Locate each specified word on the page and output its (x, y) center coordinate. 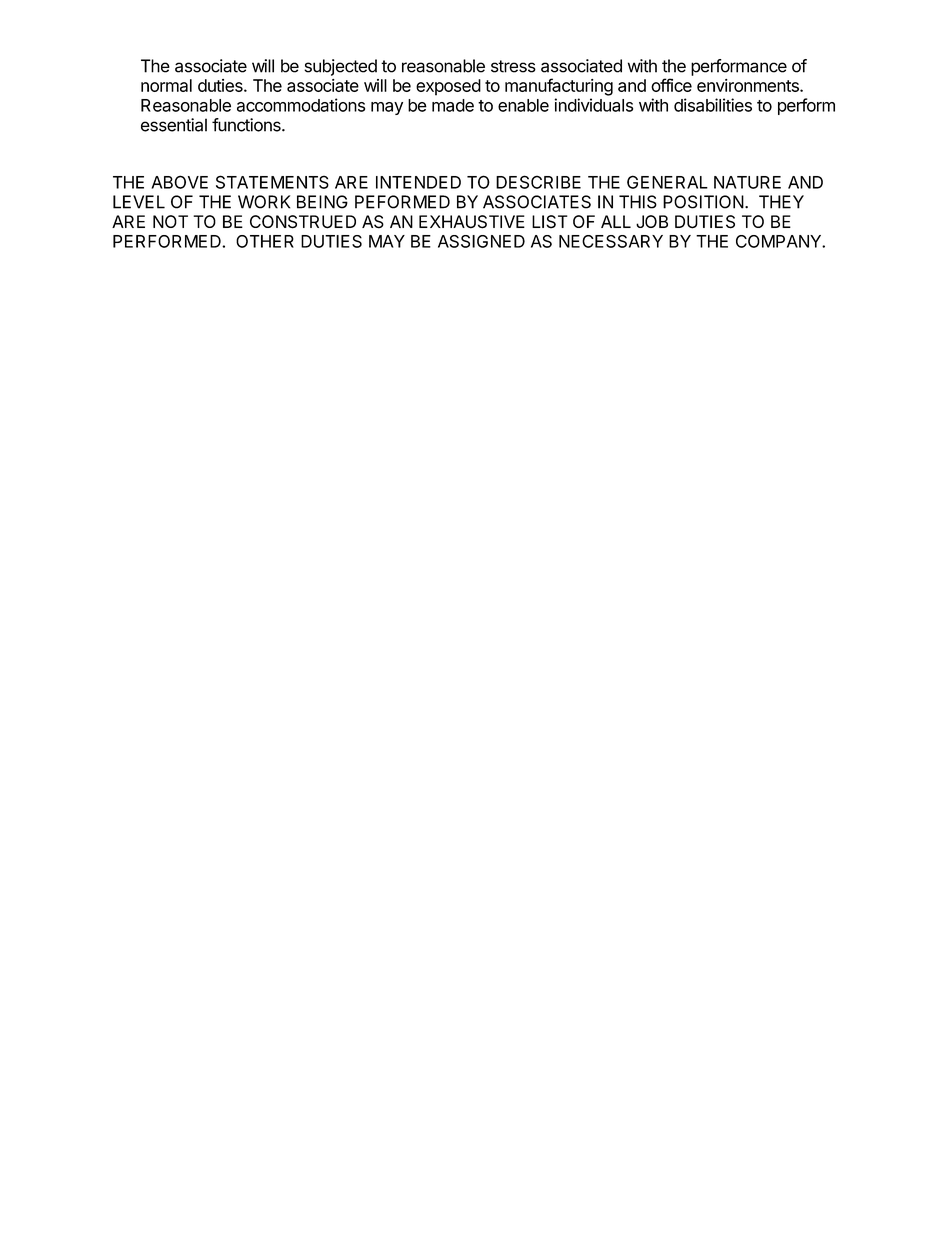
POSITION (703, 202)
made (453, 105)
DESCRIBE (538, 182)
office (671, 85)
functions (247, 125)
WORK (264, 202)
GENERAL (667, 182)
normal (166, 85)
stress (513, 66)
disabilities (713, 105)
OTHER (265, 241)
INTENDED (418, 182)
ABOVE (179, 182)
